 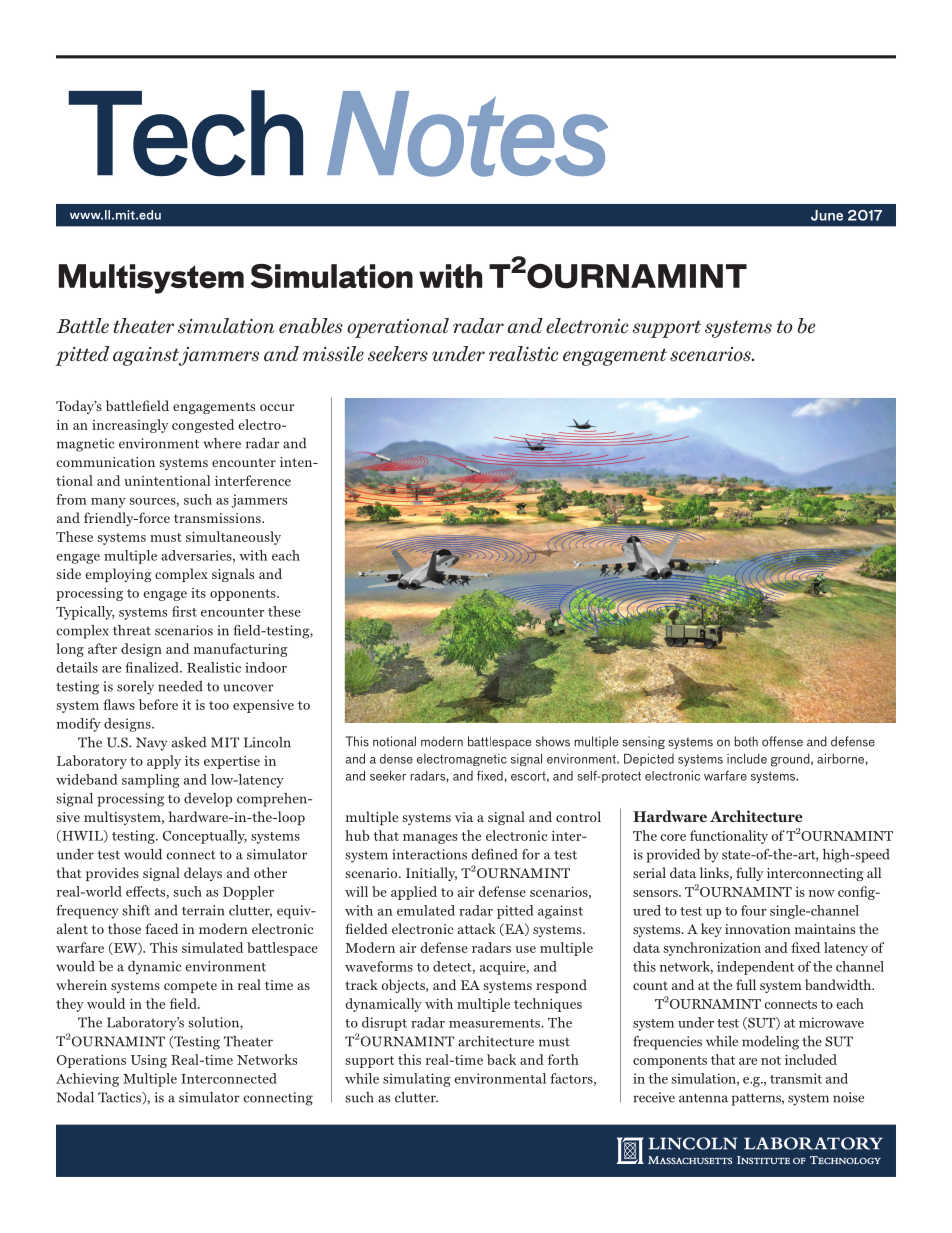 What do you see at coordinates (333, 353) in the image?
I see `missile` at bounding box center [333, 353].
